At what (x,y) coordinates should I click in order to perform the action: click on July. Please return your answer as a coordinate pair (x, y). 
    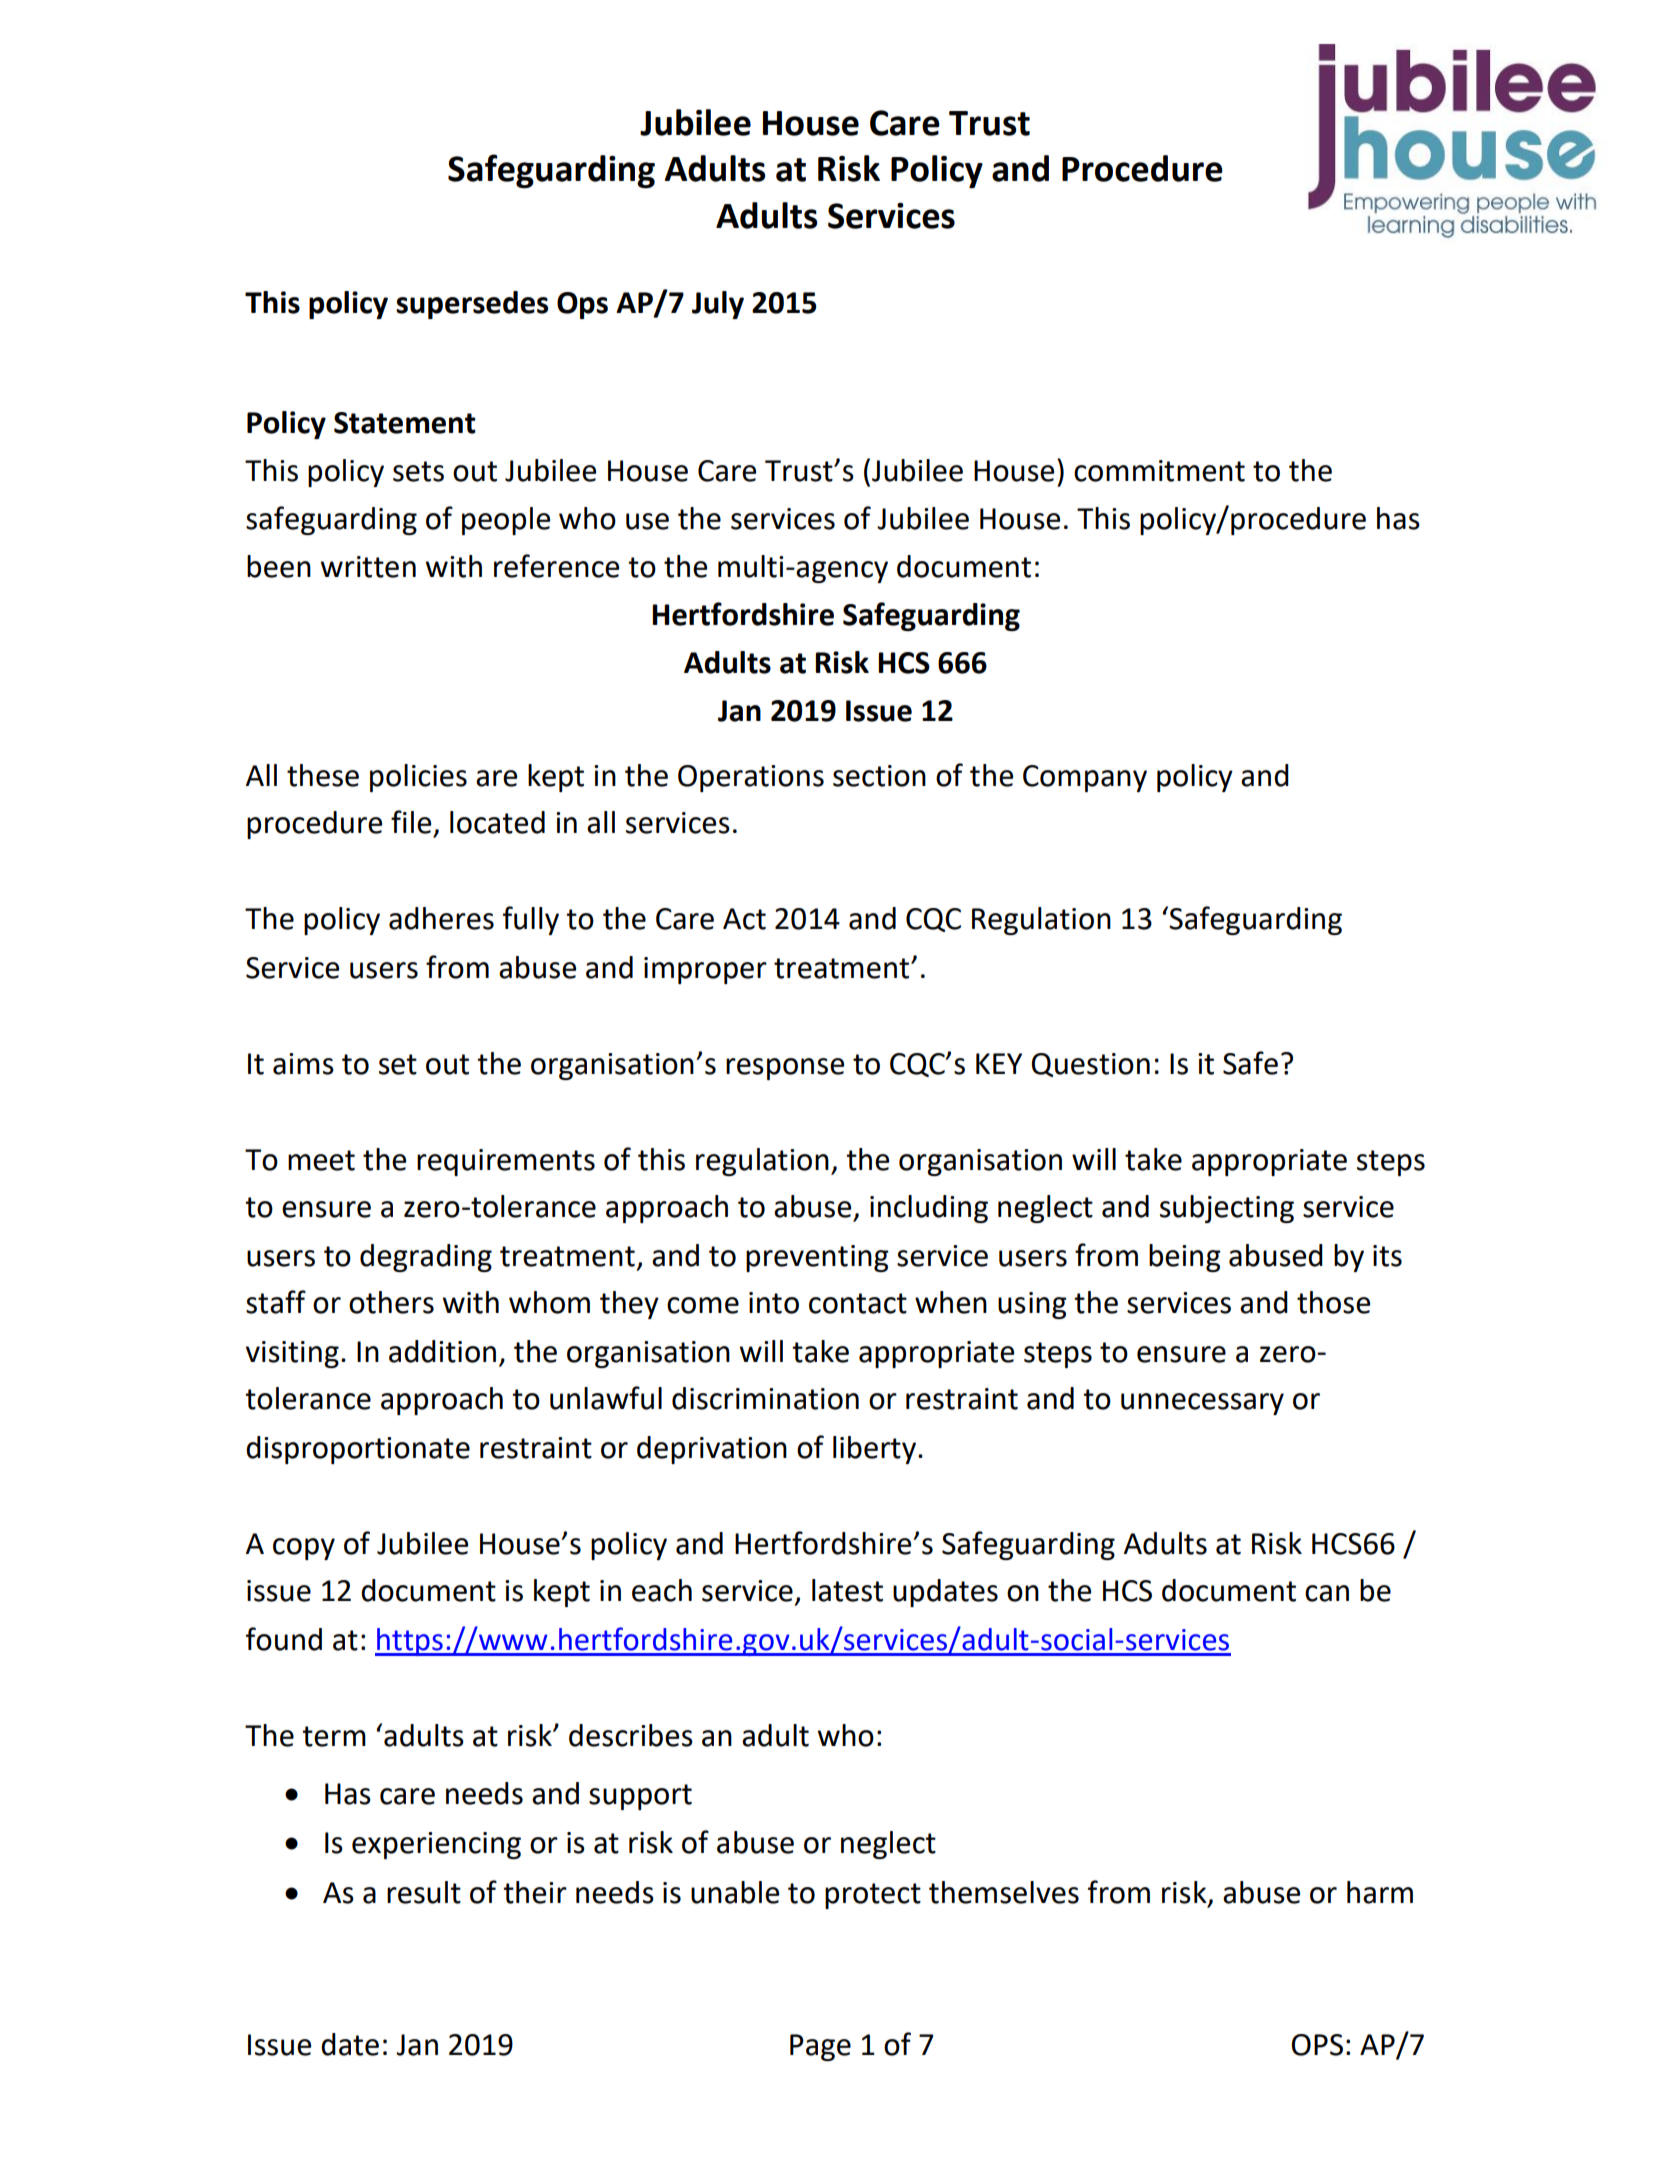
    Looking at the image, I should click on (718, 305).
